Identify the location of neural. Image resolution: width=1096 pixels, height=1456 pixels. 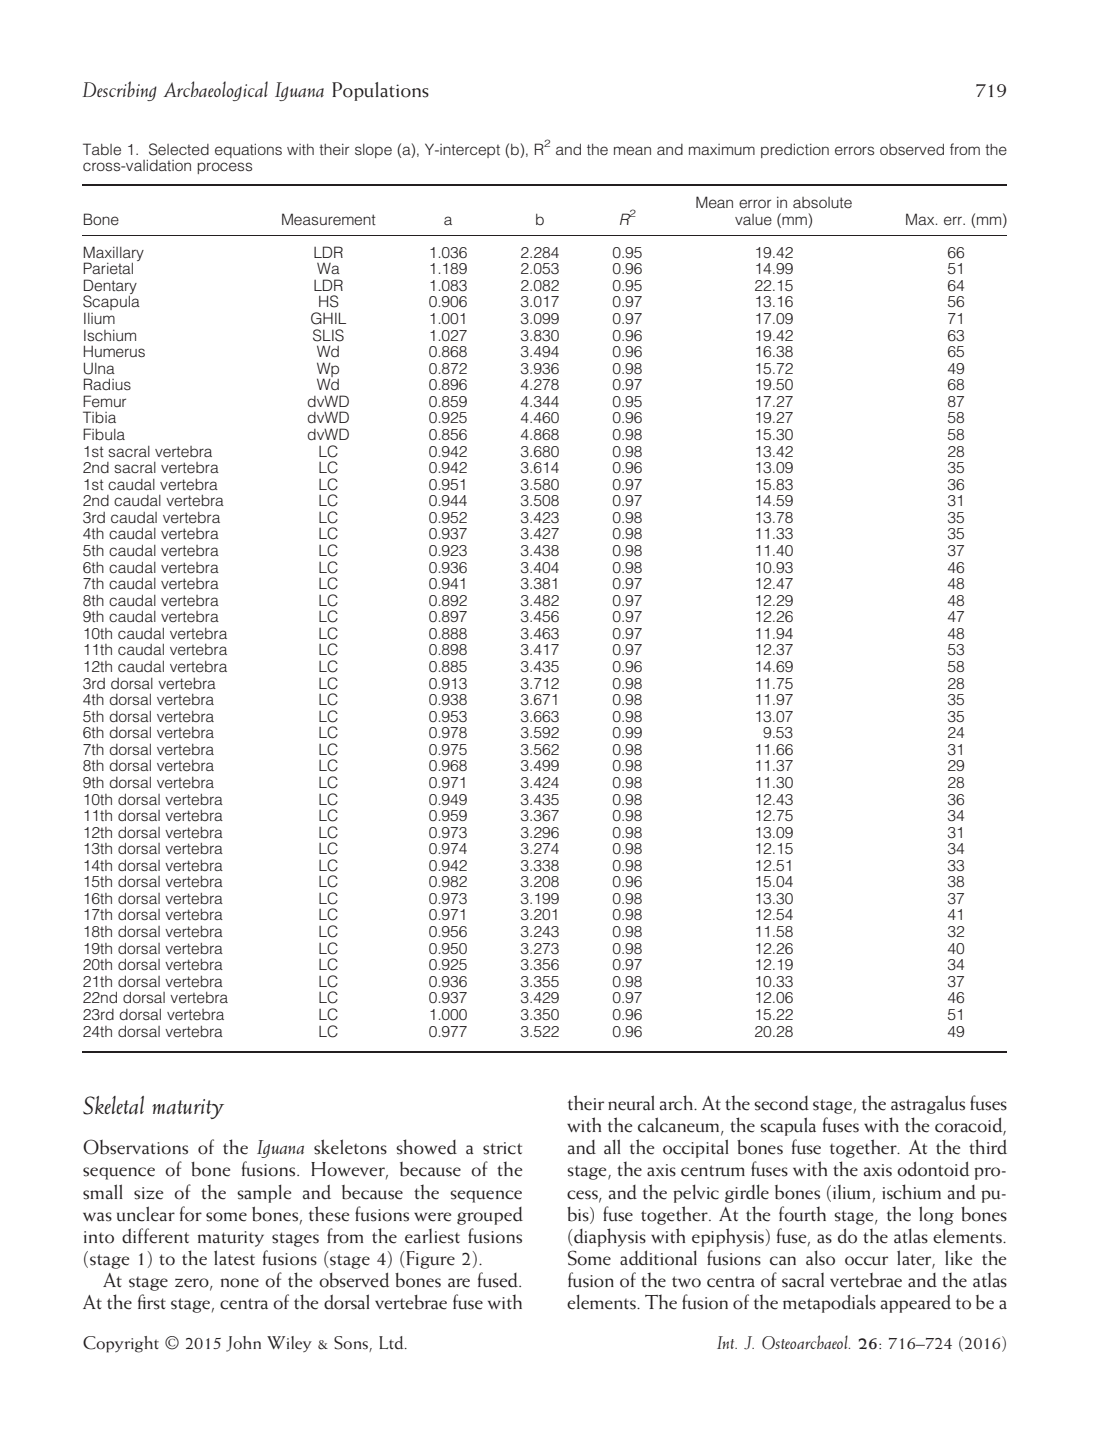
(631, 1103).
